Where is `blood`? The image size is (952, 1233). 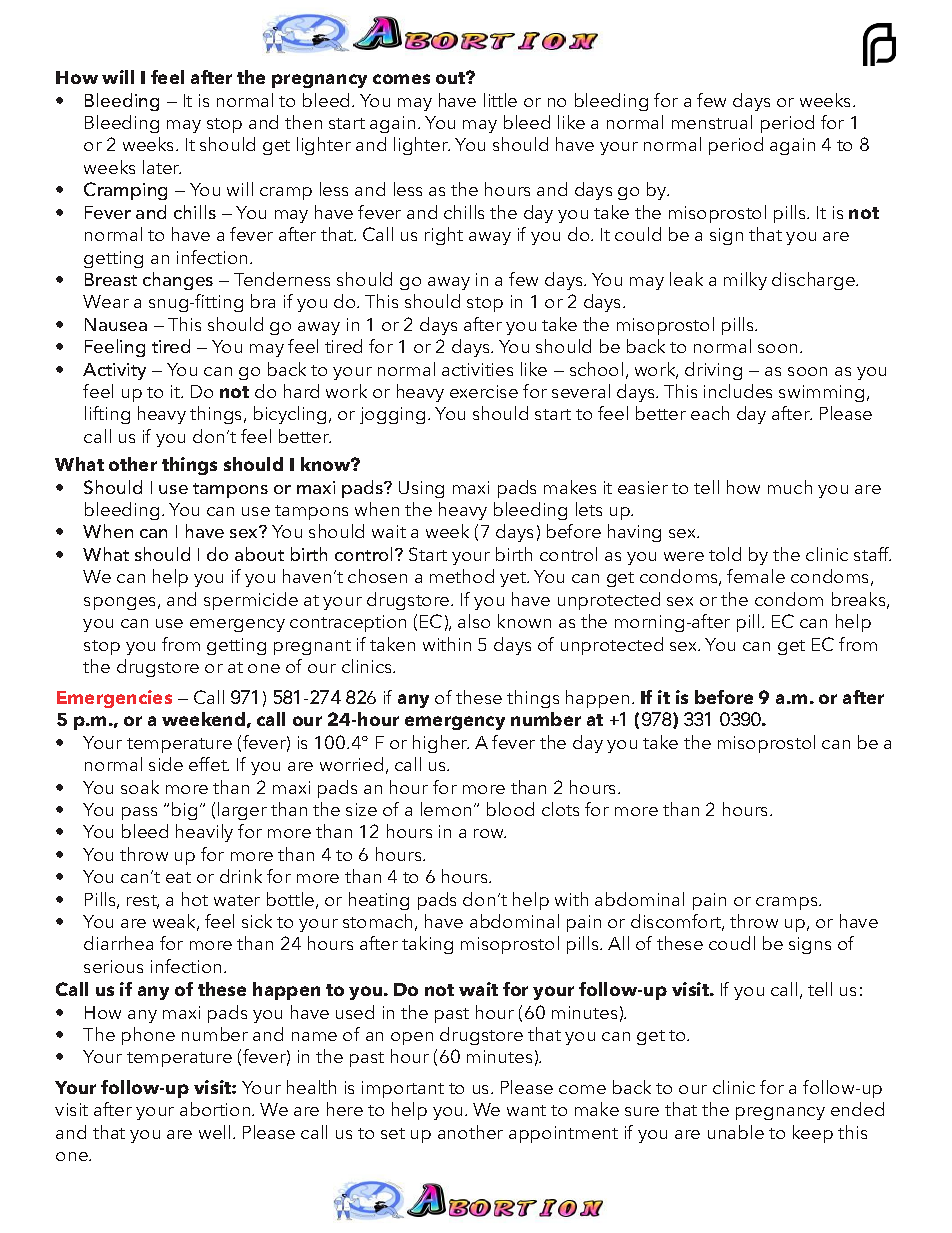 blood is located at coordinates (510, 809).
